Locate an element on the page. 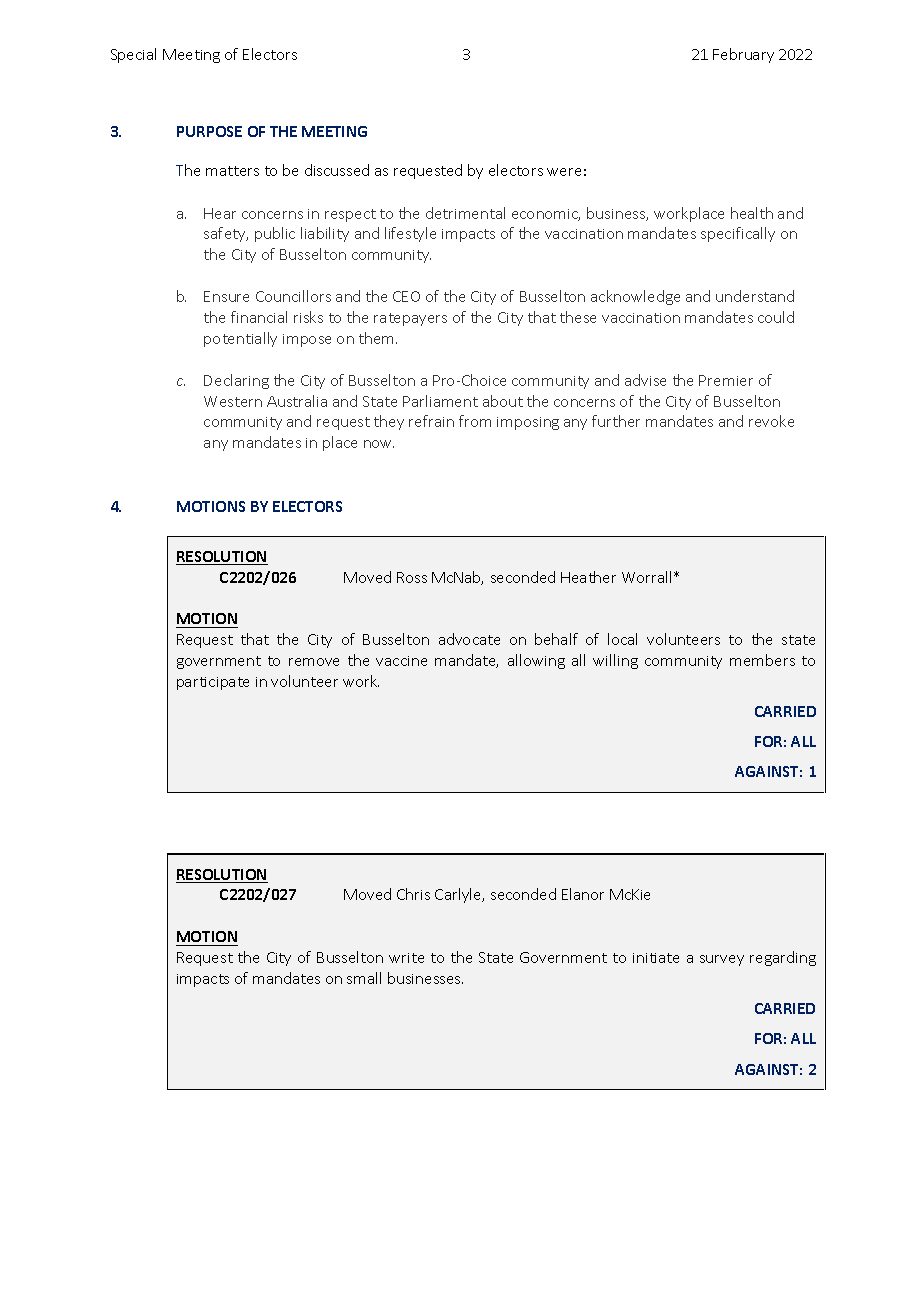  Chris is located at coordinates (413, 894).
